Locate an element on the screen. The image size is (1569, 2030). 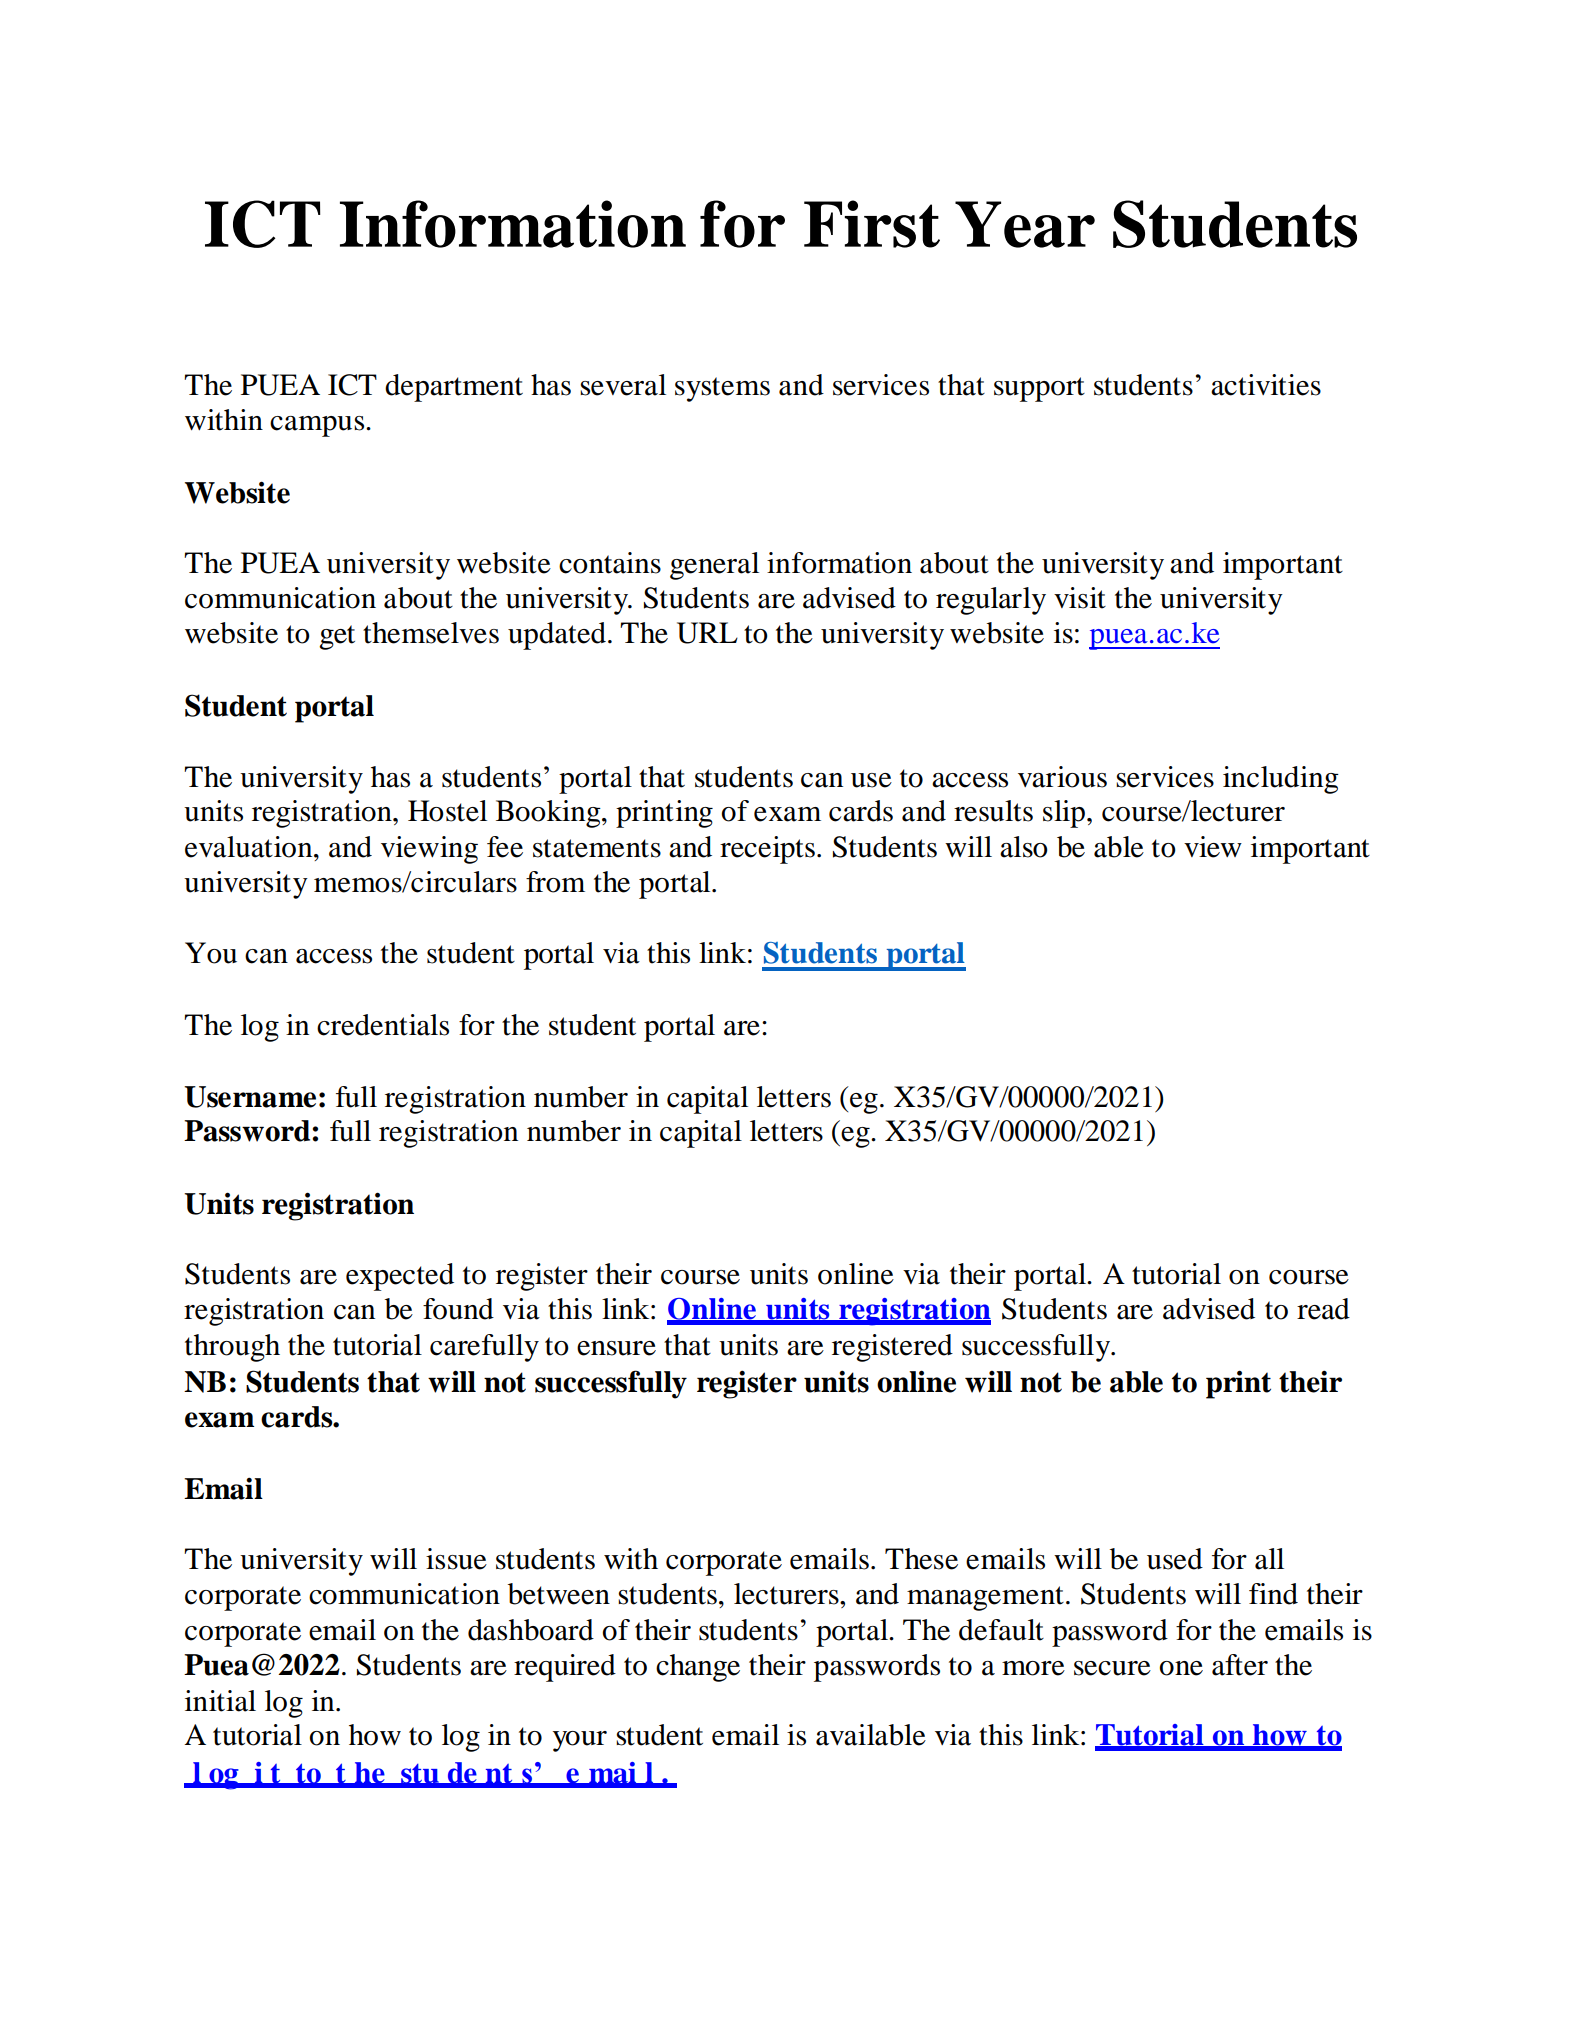
ensure is located at coordinates (616, 1348).
